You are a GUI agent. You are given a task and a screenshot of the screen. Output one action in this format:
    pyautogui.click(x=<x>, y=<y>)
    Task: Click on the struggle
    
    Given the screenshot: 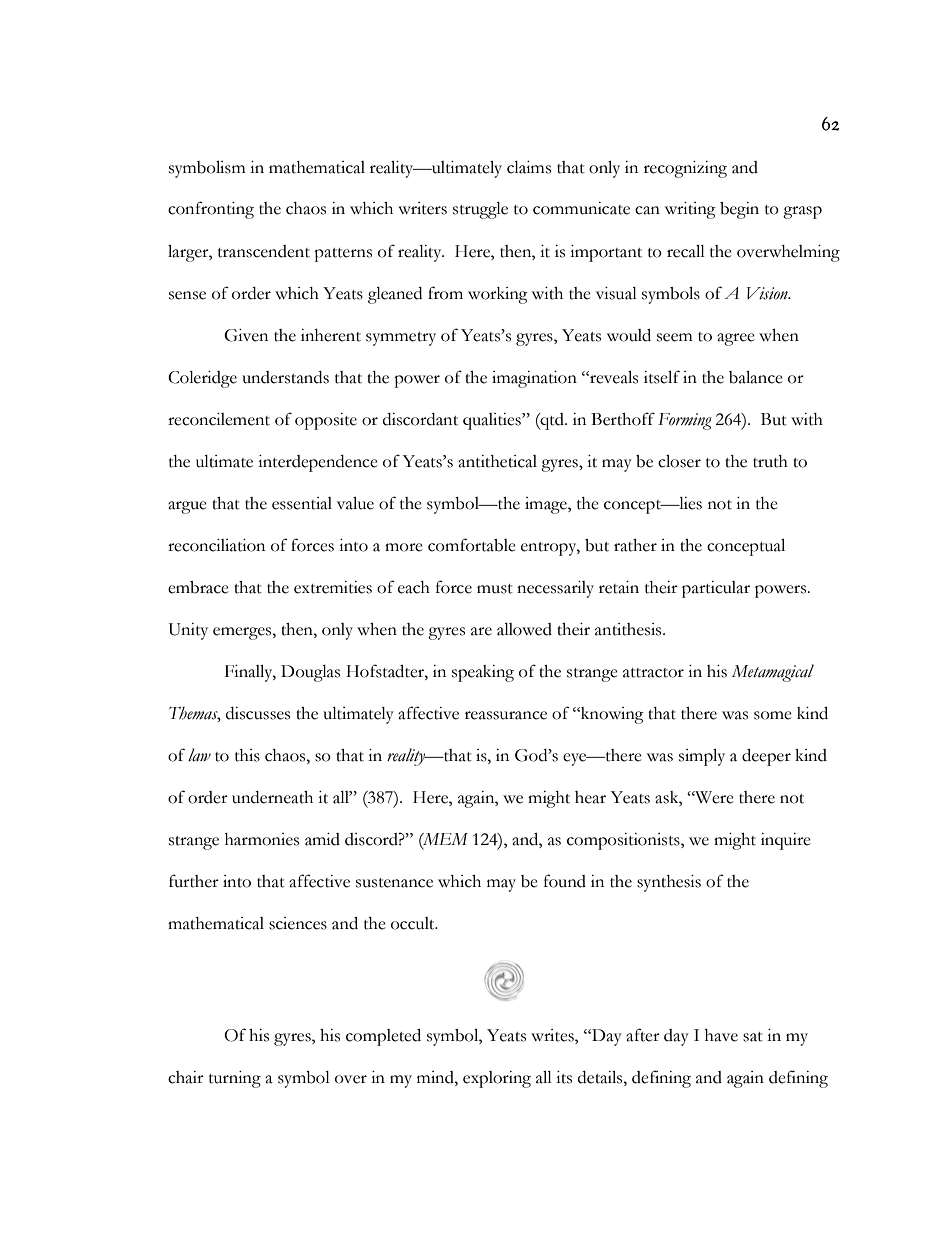 What is the action you would take?
    pyautogui.click(x=480, y=210)
